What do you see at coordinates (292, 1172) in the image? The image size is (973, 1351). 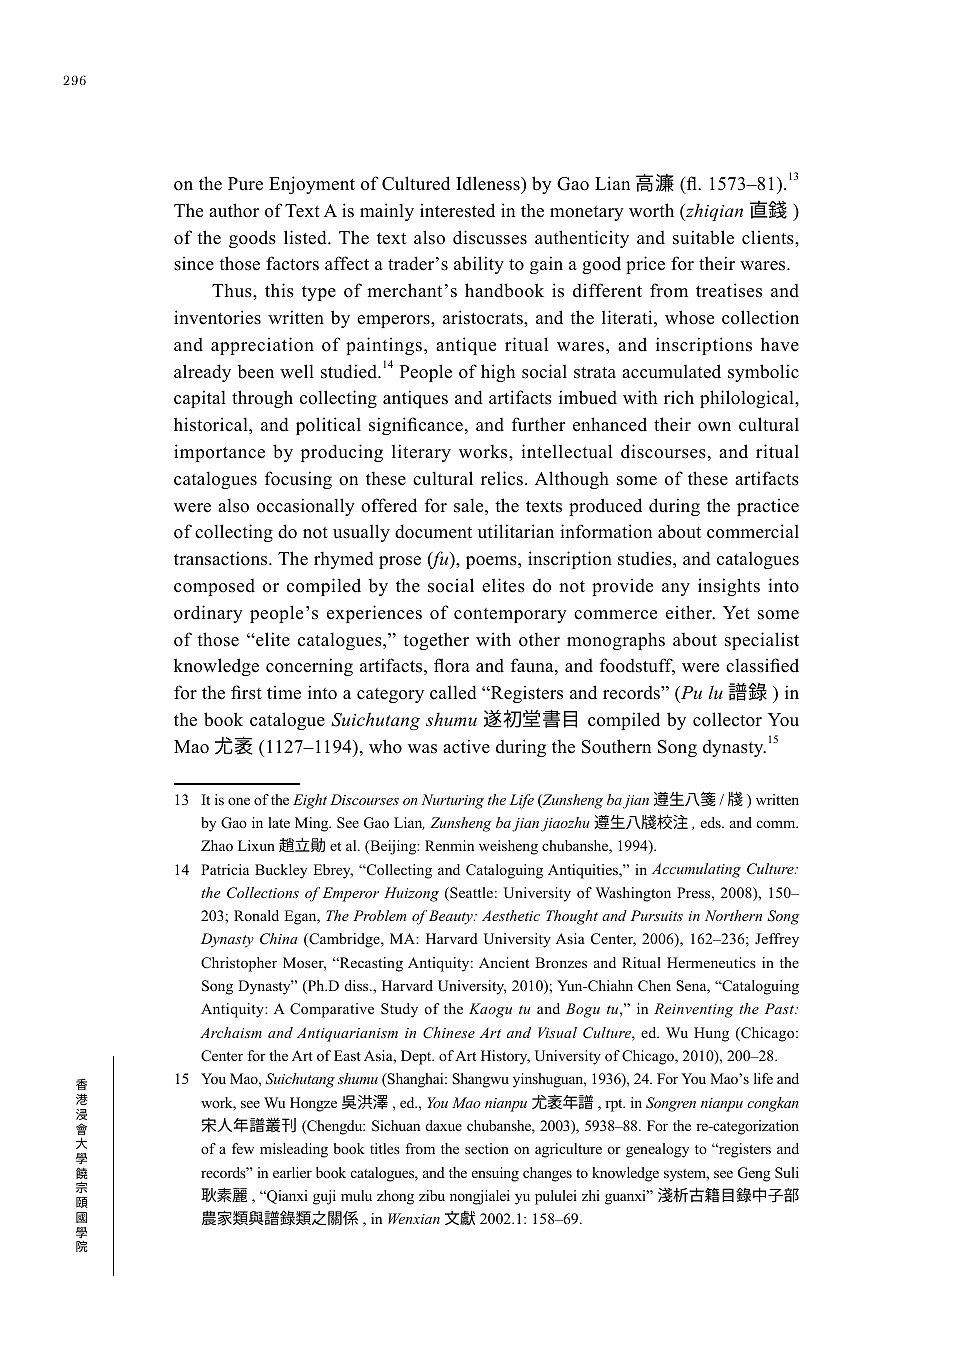 I see `earlier` at bounding box center [292, 1172].
